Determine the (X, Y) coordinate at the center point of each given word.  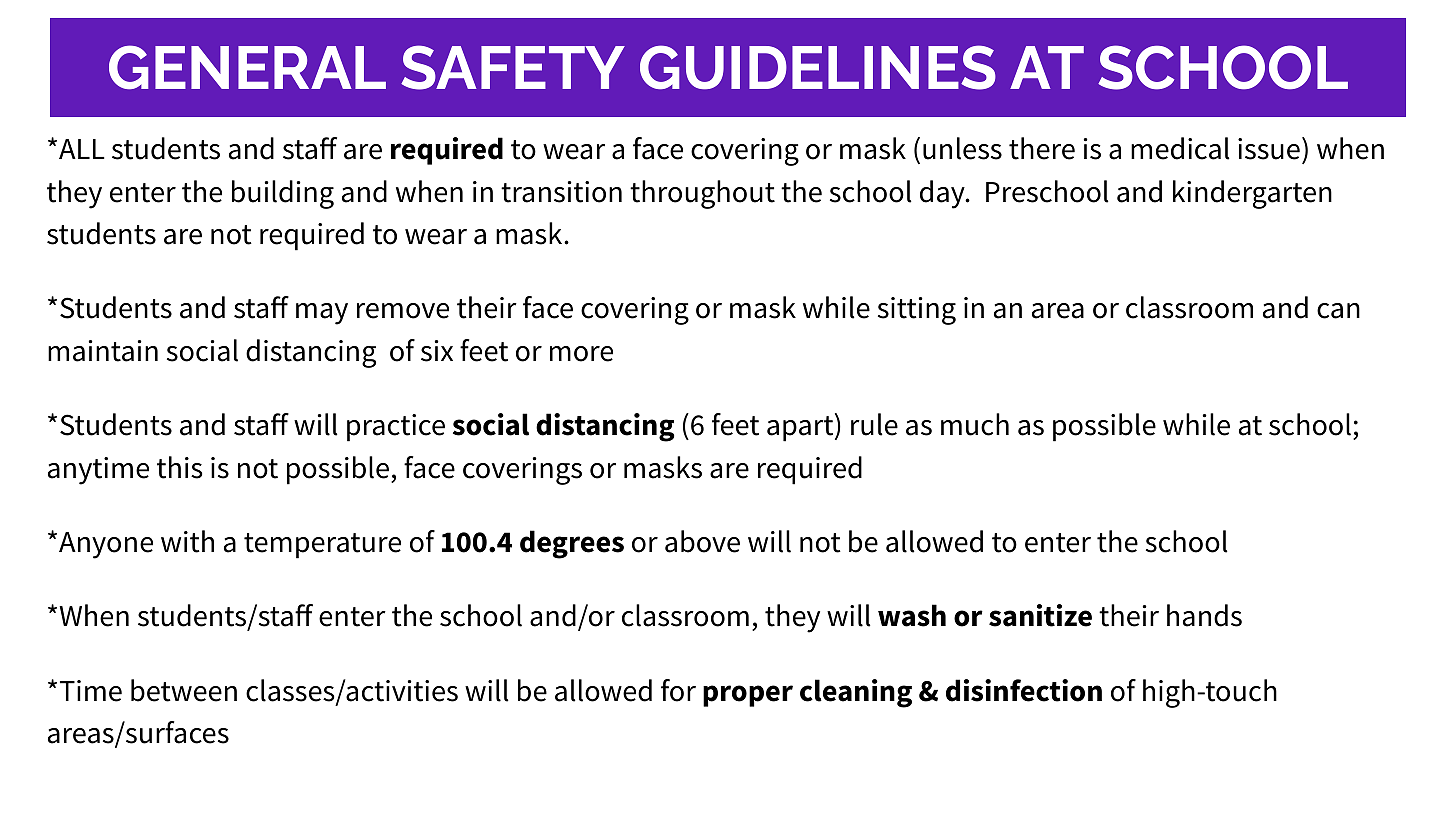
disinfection (1024, 690)
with (187, 541)
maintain (103, 351)
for (678, 690)
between (184, 690)
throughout (702, 194)
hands (1204, 615)
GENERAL (247, 67)
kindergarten (1252, 194)
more (581, 354)
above (702, 541)
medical (1180, 148)
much (975, 424)
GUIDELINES (818, 67)
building (283, 194)
